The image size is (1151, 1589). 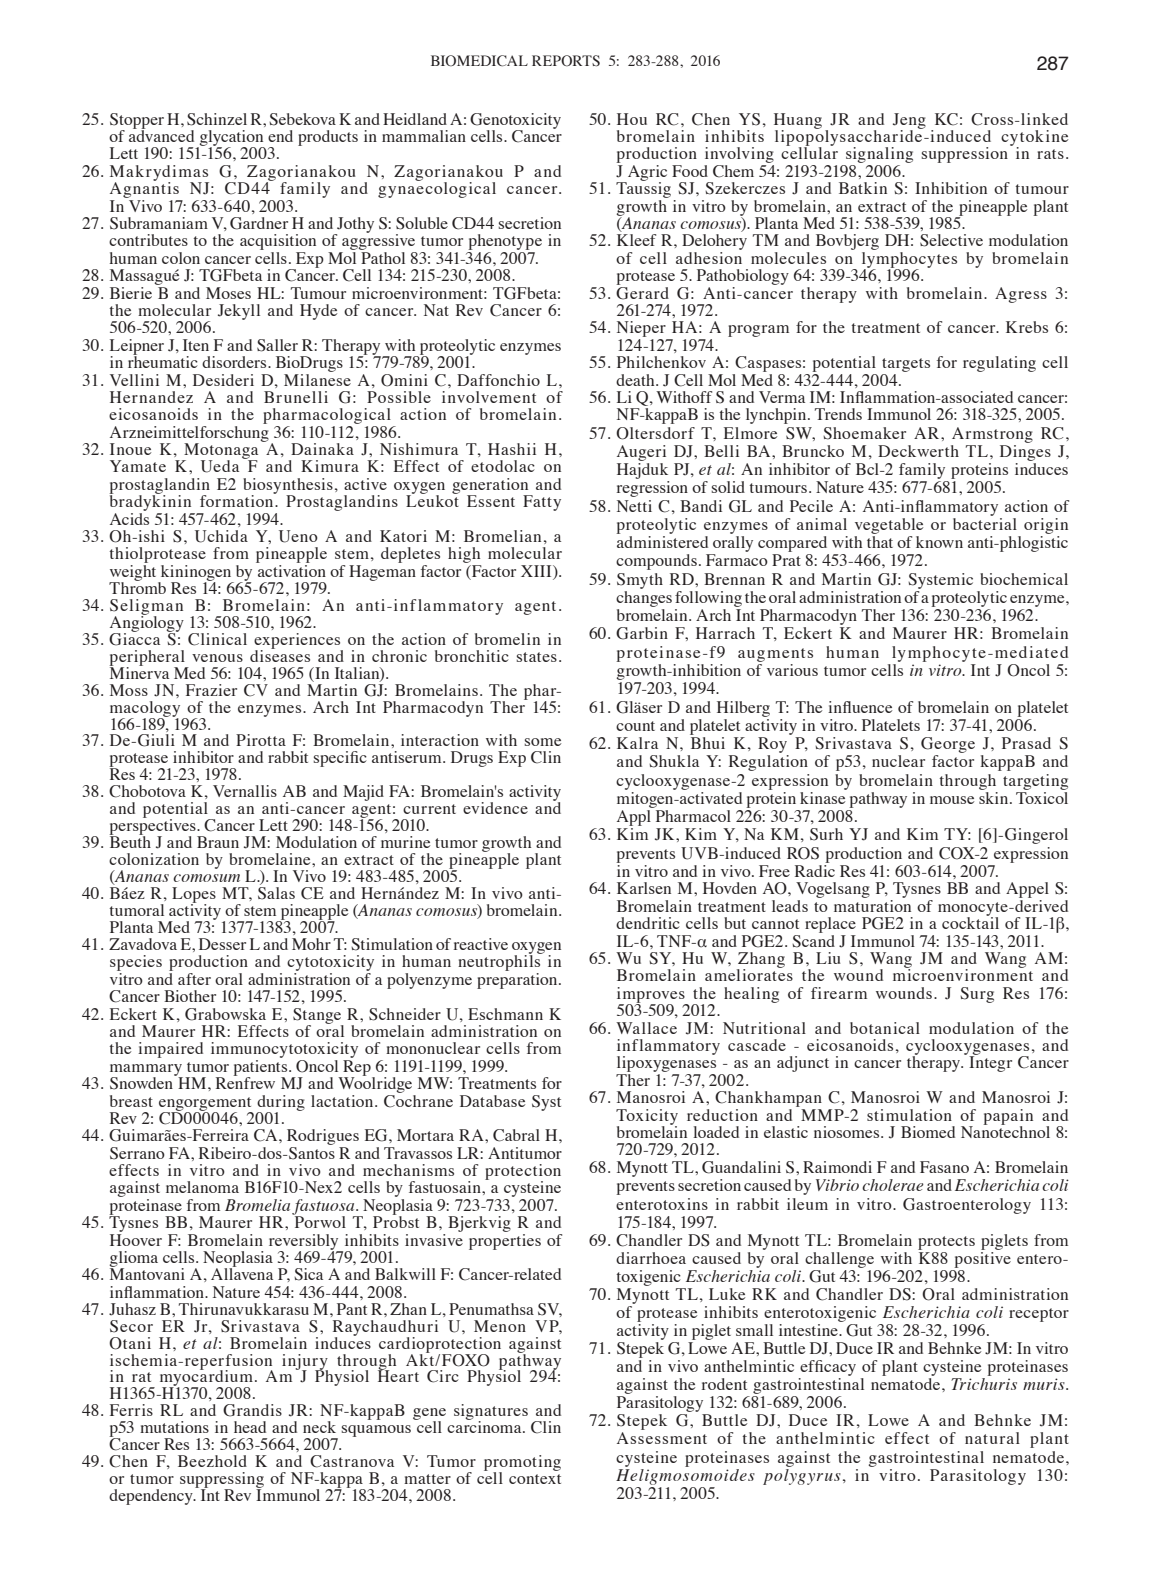 What do you see at coordinates (231, 139) in the document?
I see `glycation` at bounding box center [231, 139].
